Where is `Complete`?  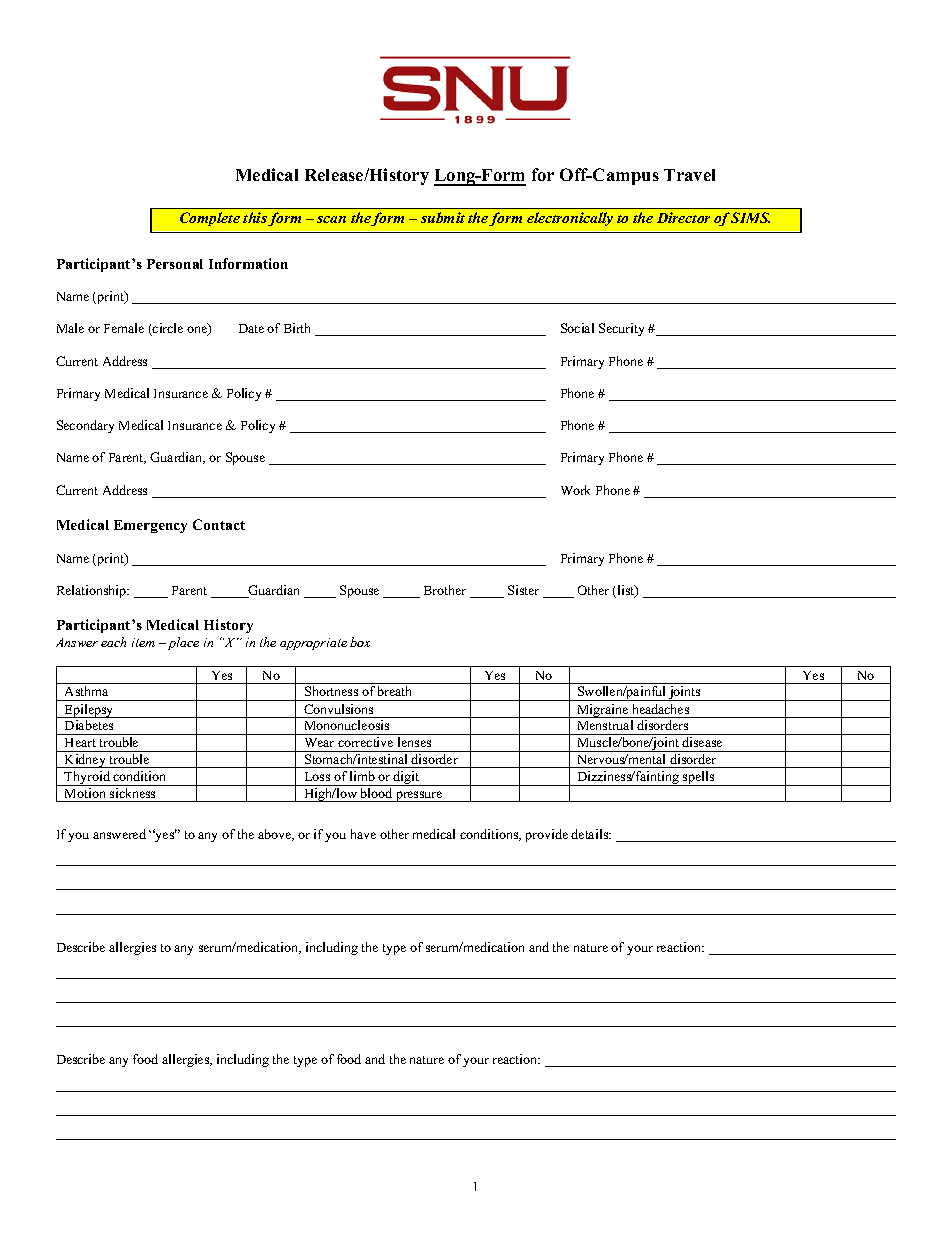 Complete is located at coordinates (210, 219).
